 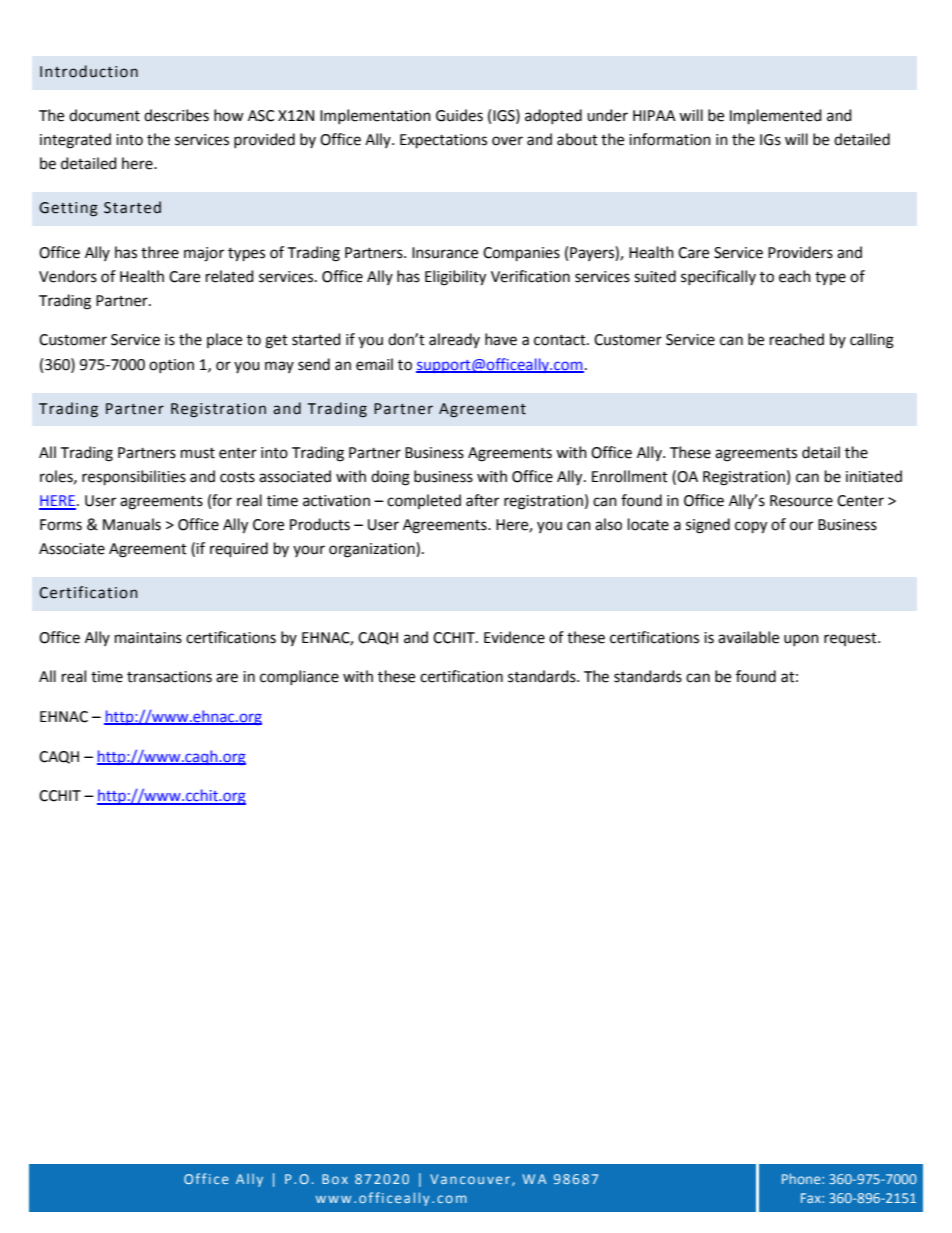 I want to click on Insurance, so click(x=445, y=253).
